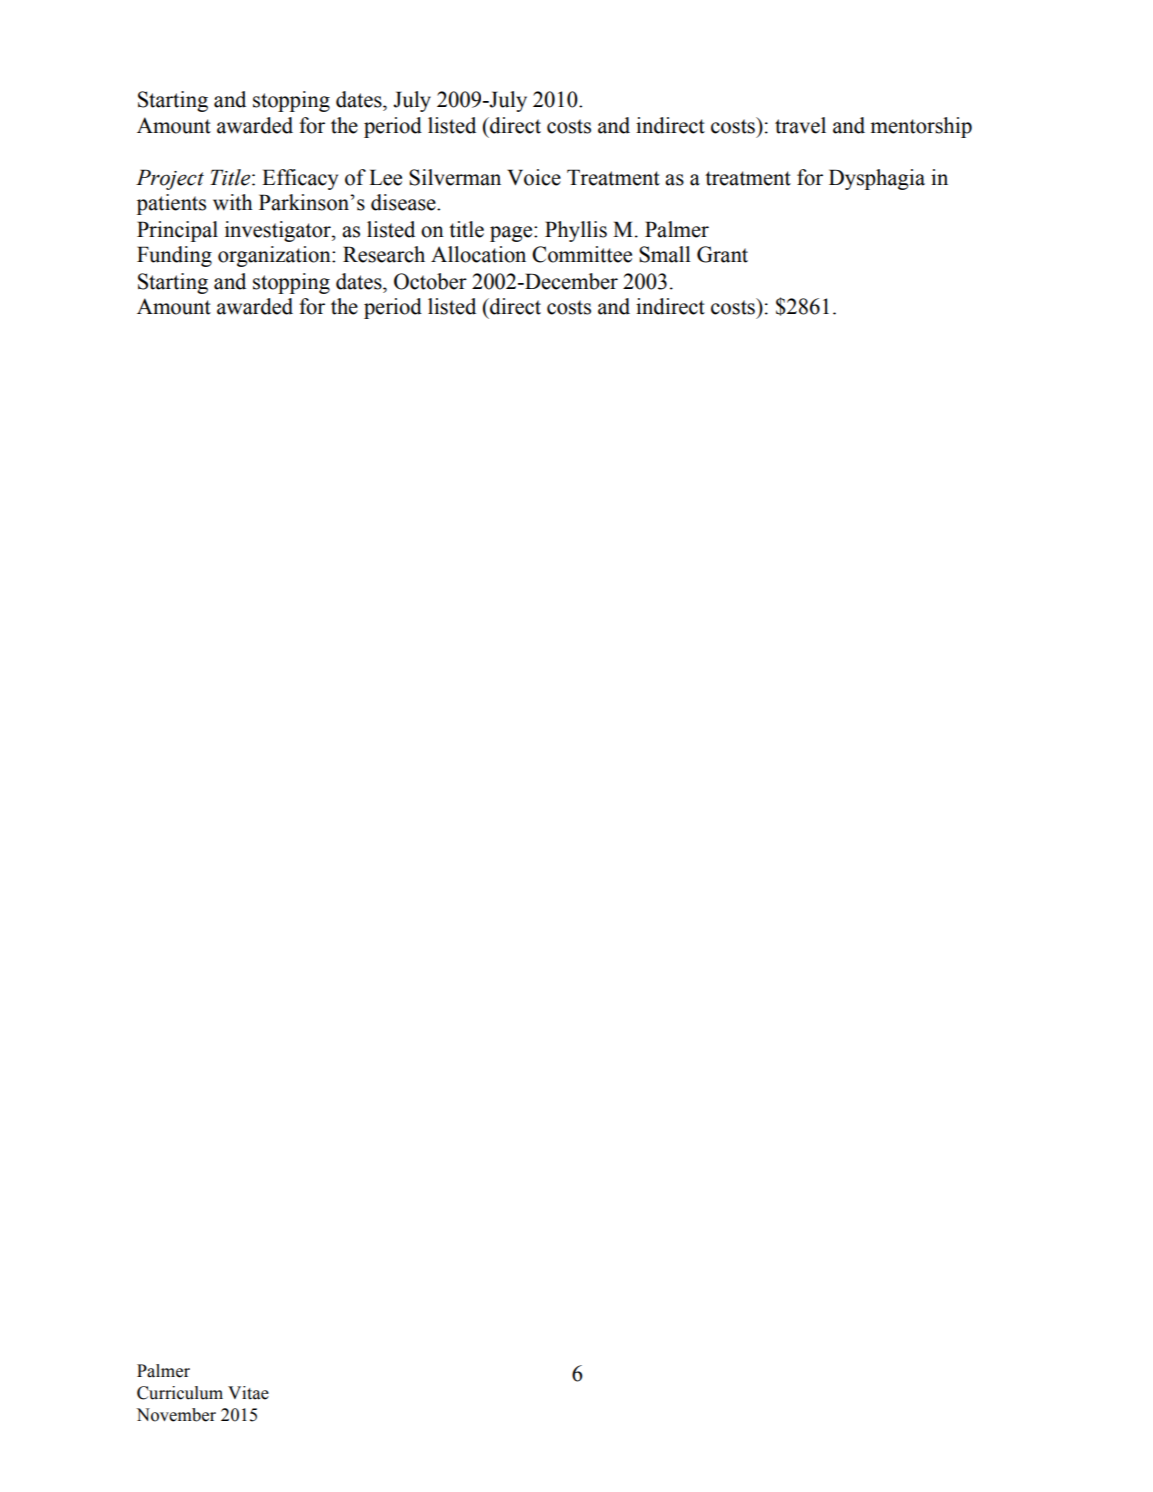 The height and width of the screenshot is (1492, 1153). What do you see at coordinates (384, 254) in the screenshot?
I see `Research` at bounding box center [384, 254].
